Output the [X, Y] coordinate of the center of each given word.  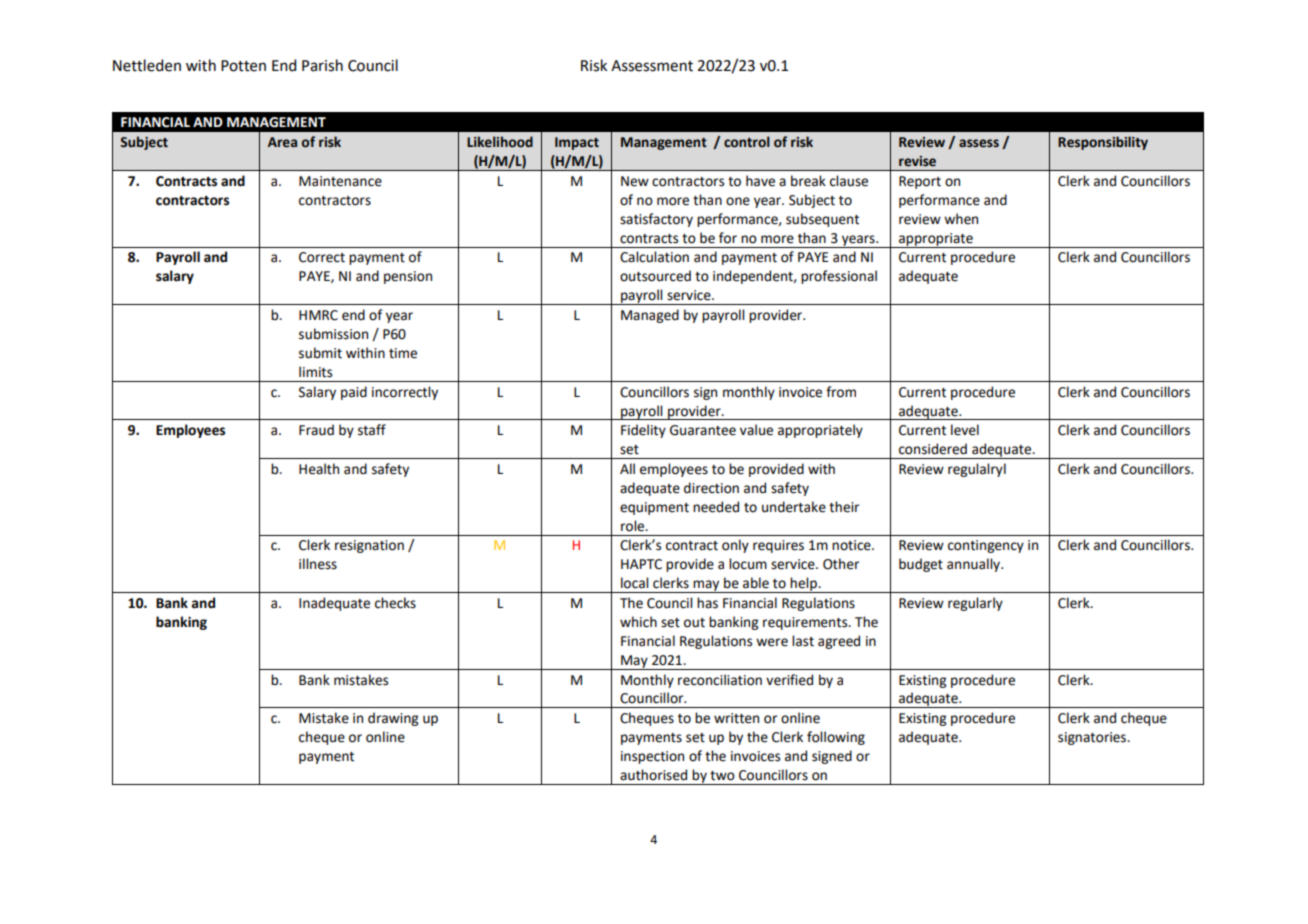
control [747, 142]
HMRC [318, 315]
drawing [393, 719]
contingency [986, 546]
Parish [322, 65]
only [735, 546]
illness [318, 564]
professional [839, 277]
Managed [650, 316]
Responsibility [1103, 143]
